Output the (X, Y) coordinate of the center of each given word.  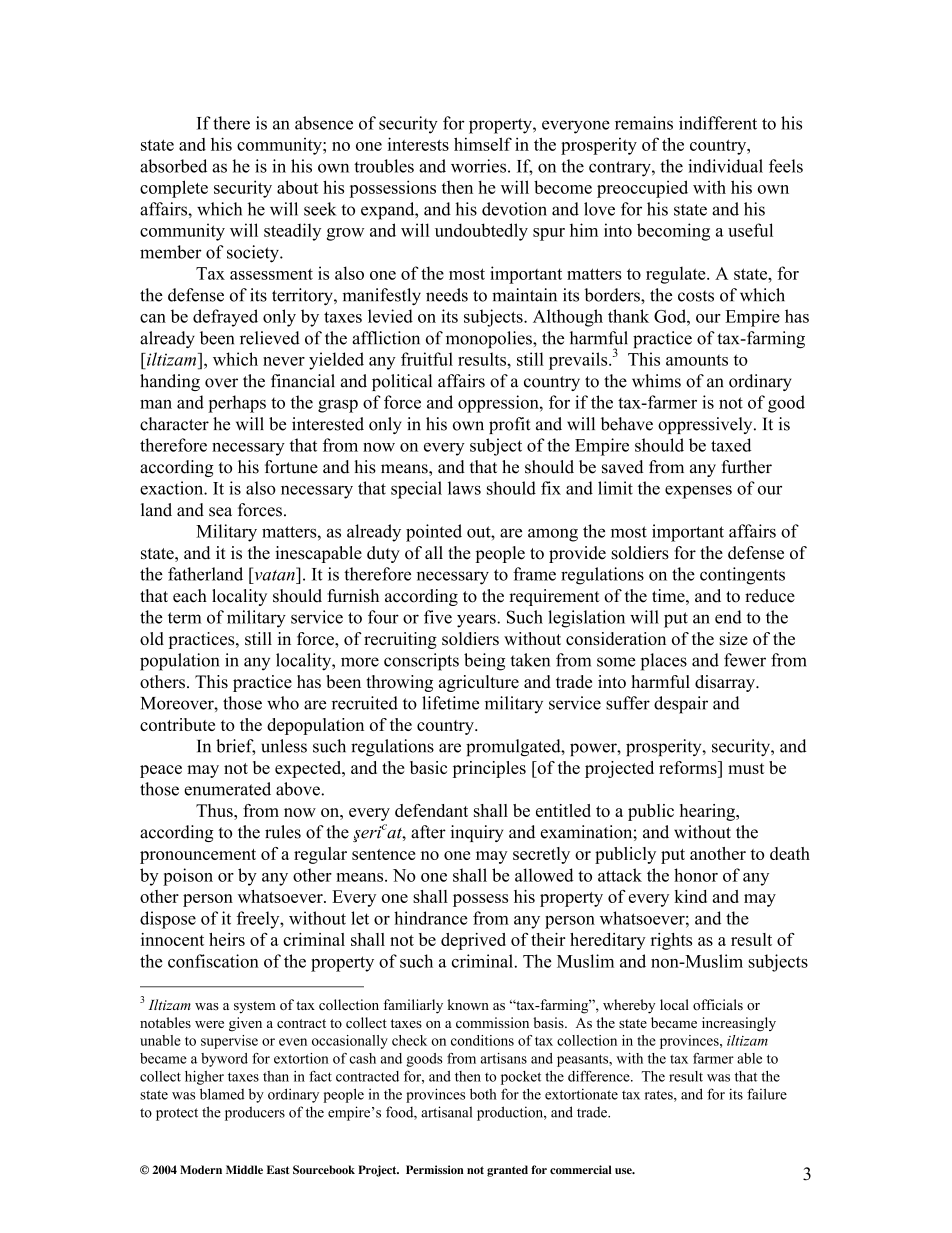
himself (483, 144)
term (185, 618)
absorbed (173, 166)
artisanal (446, 1112)
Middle (244, 1169)
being (484, 662)
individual (725, 166)
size (734, 638)
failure (767, 1094)
